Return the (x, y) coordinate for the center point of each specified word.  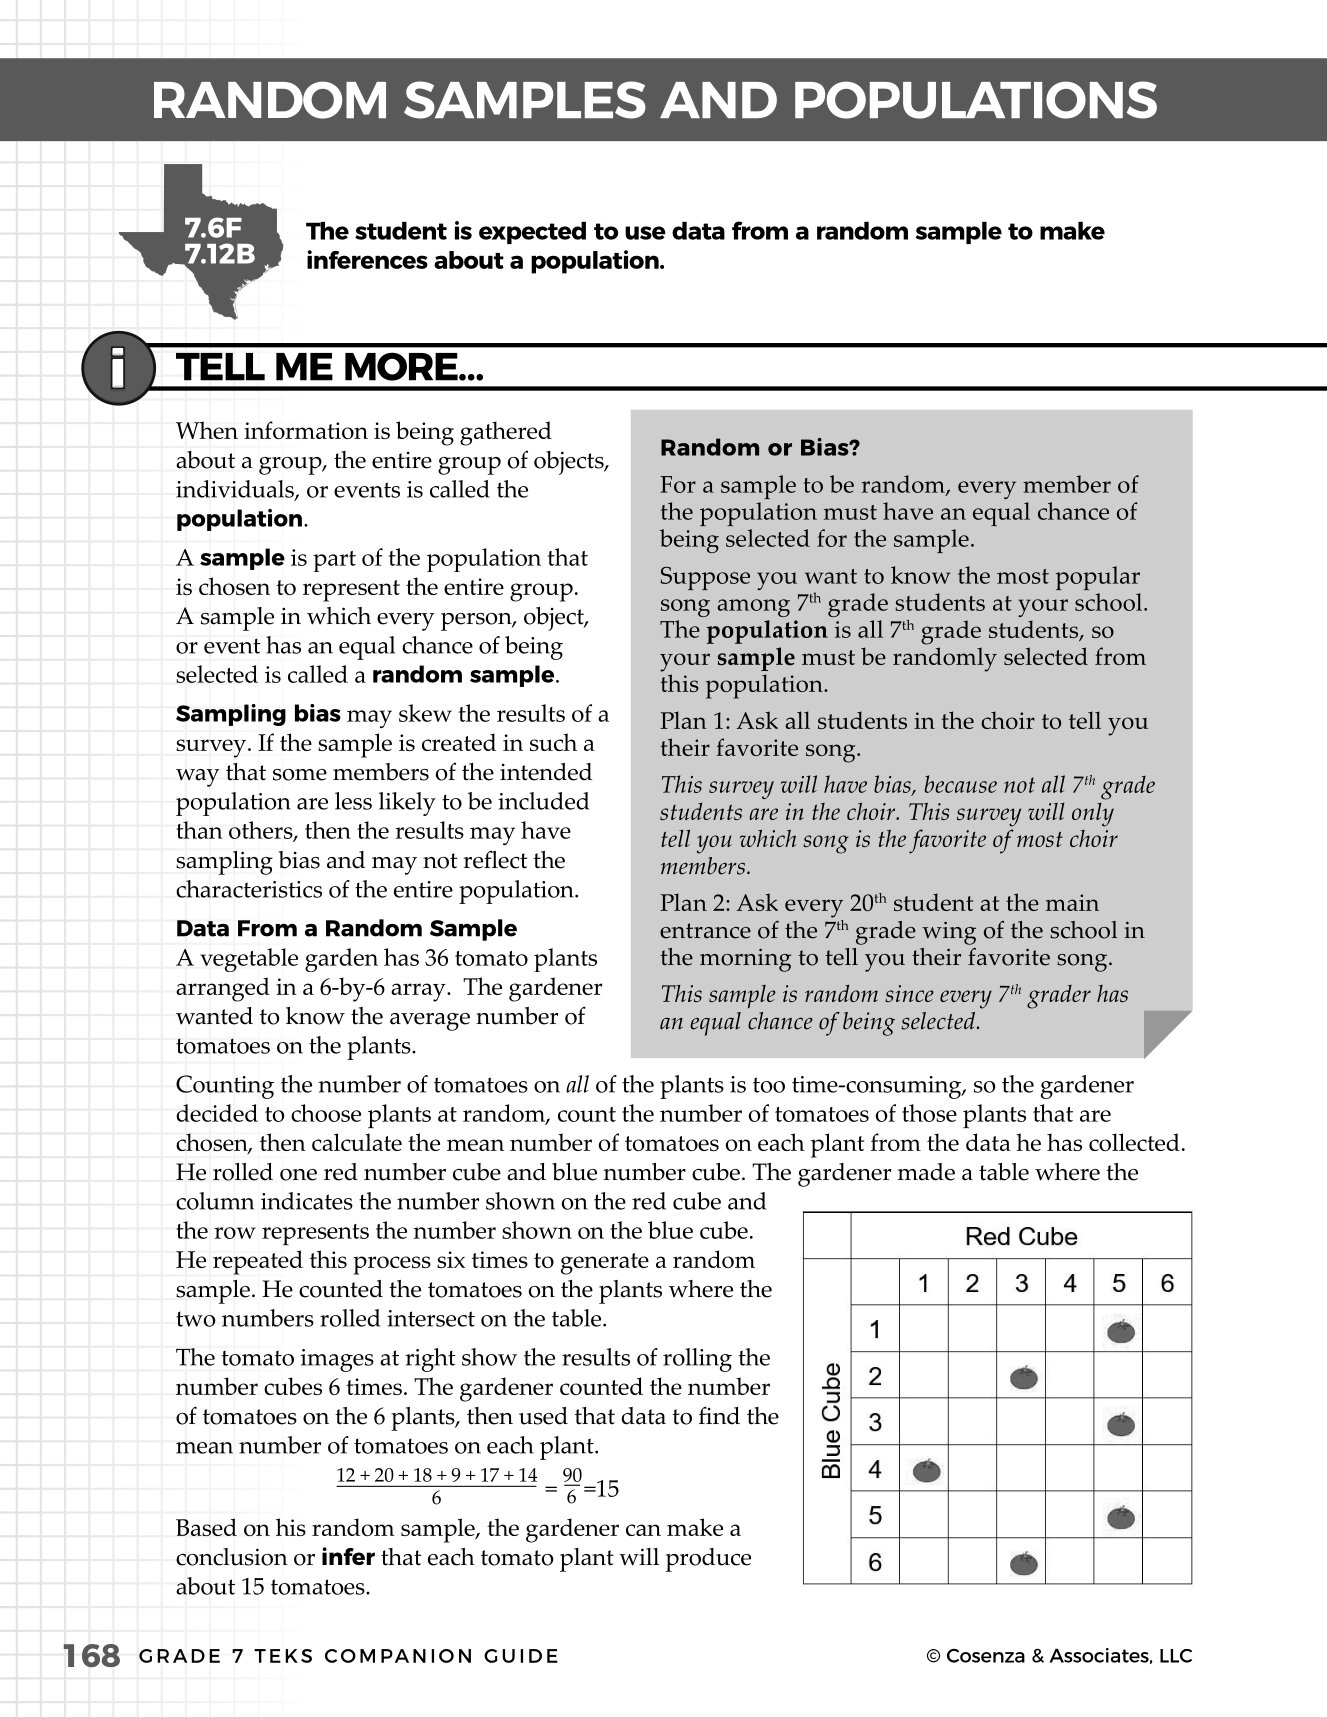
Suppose (705, 578)
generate (605, 1264)
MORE (402, 366)
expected (532, 233)
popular (1098, 578)
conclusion (232, 1557)
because (961, 784)
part (334, 561)
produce (708, 1560)
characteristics (249, 889)
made (926, 1172)
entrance (705, 931)
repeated (258, 1262)
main (1072, 902)
